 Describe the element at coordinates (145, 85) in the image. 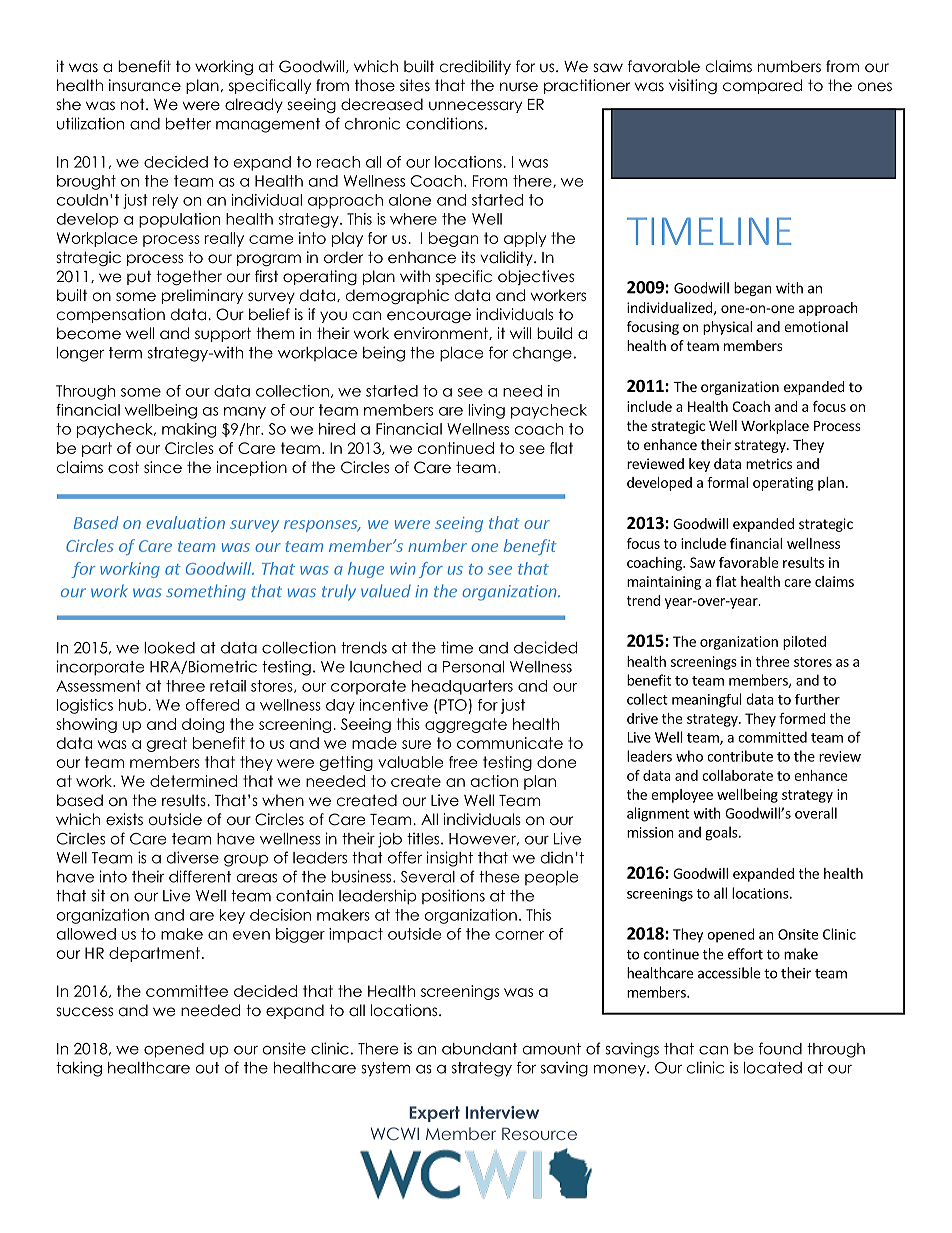

I see `insurance` at that location.
